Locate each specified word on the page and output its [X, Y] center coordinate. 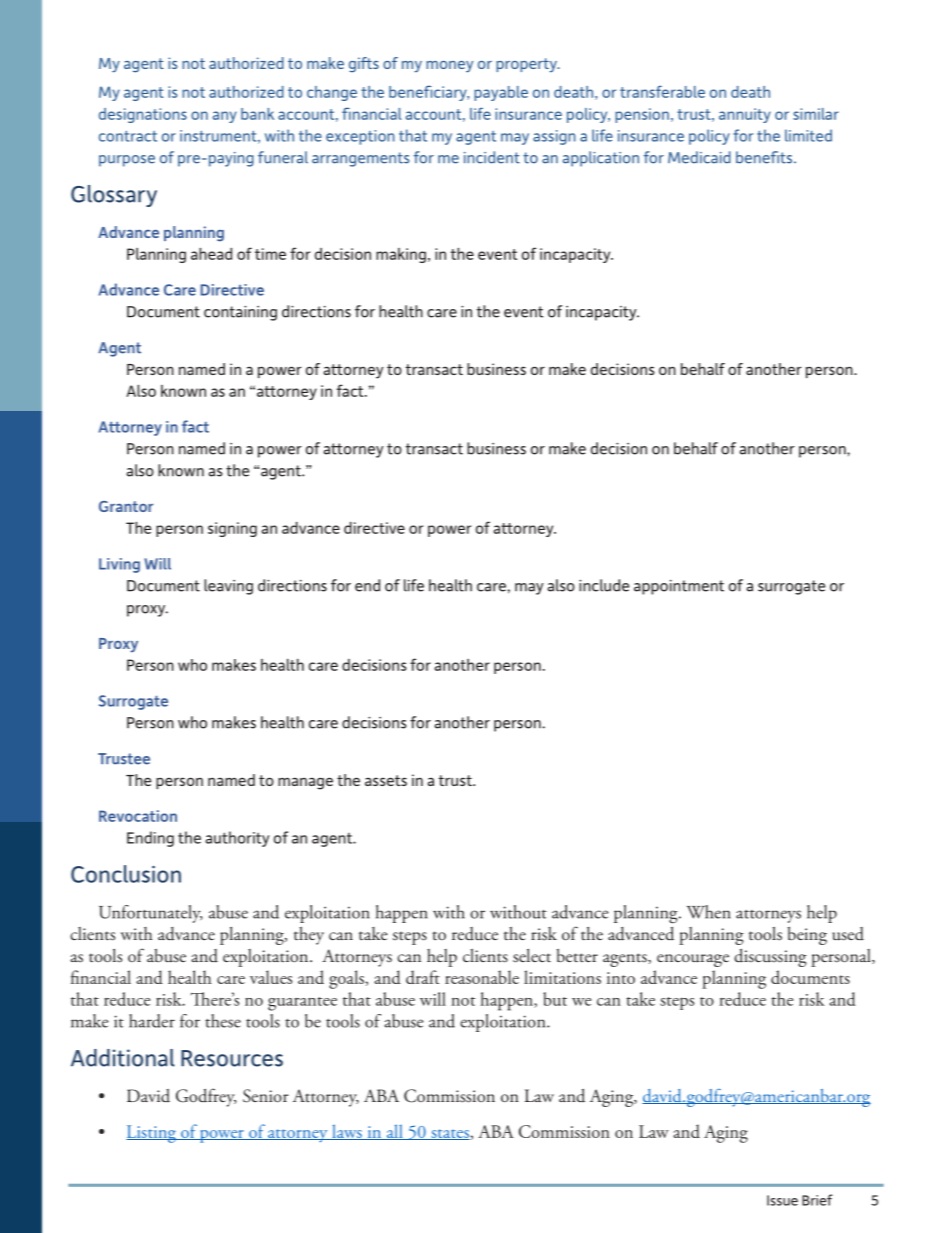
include [604, 585]
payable [501, 93]
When [709, 912]
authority [237, 839]
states [449, 1134]
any [225, 117]
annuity [745, 115]
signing [232, 529]
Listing [152, 1134]
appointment [679, 587]
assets [386, 780]
